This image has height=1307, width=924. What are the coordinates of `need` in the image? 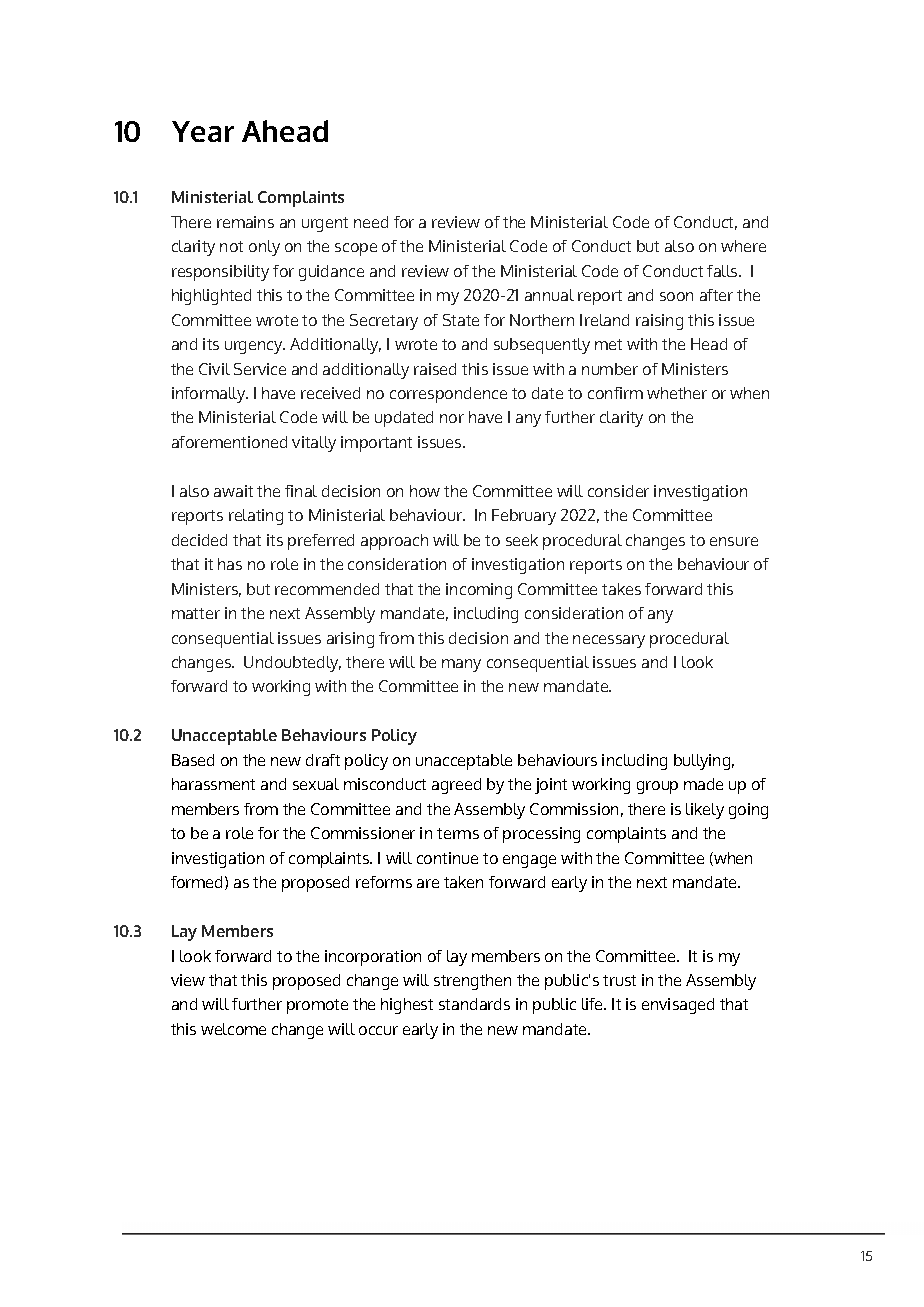 It's located at (371, 222).
